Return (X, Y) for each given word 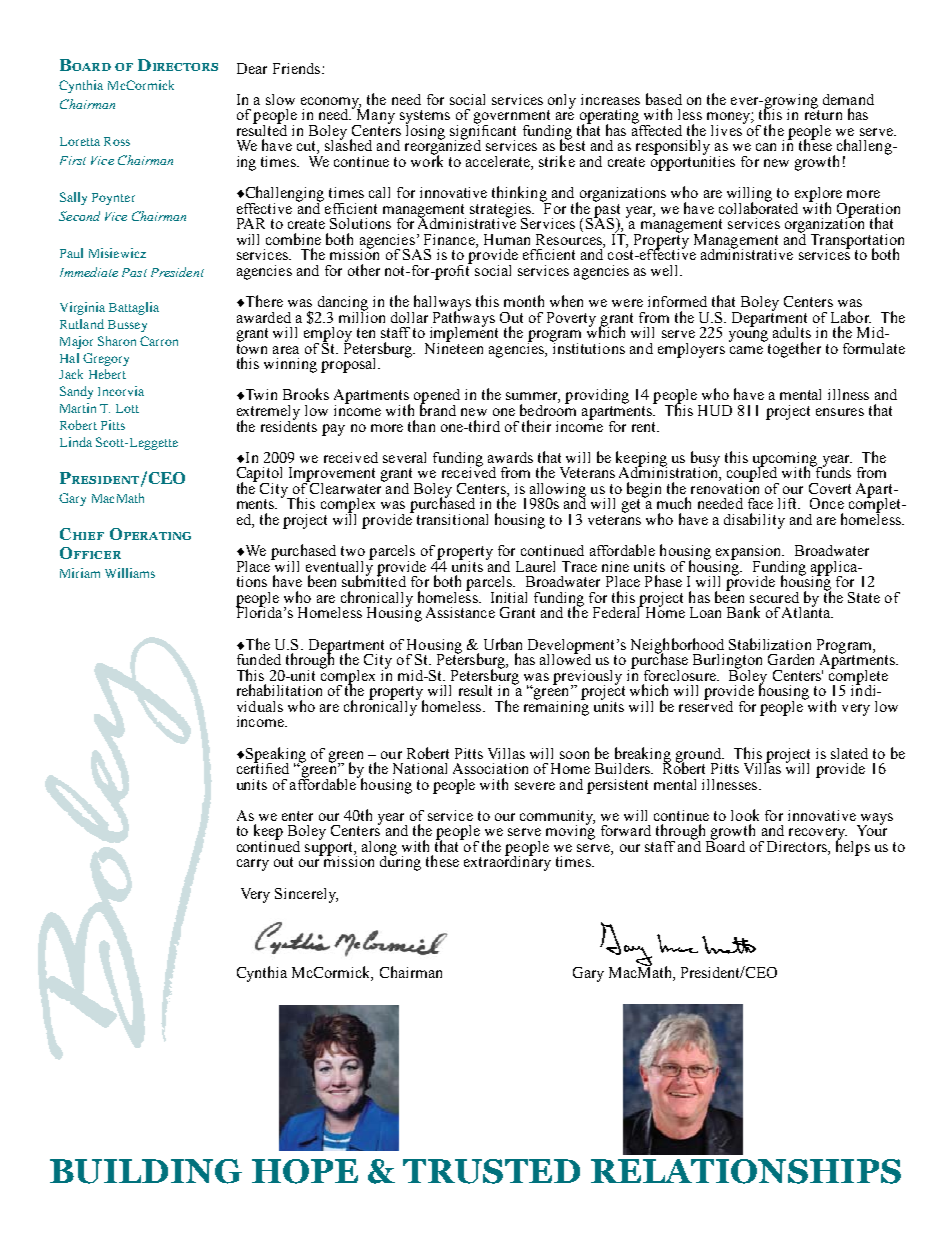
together (793, 349)
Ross (117, 141)
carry (253, 865)
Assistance (460, 612)
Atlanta (807, 611)
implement (464, 334)
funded (259, 659)
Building (146, 1171)
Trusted (491, 1171)
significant (483, 132)
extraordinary (507, 862)
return (823, 114)
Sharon (117, 341)
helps (853, 847)
